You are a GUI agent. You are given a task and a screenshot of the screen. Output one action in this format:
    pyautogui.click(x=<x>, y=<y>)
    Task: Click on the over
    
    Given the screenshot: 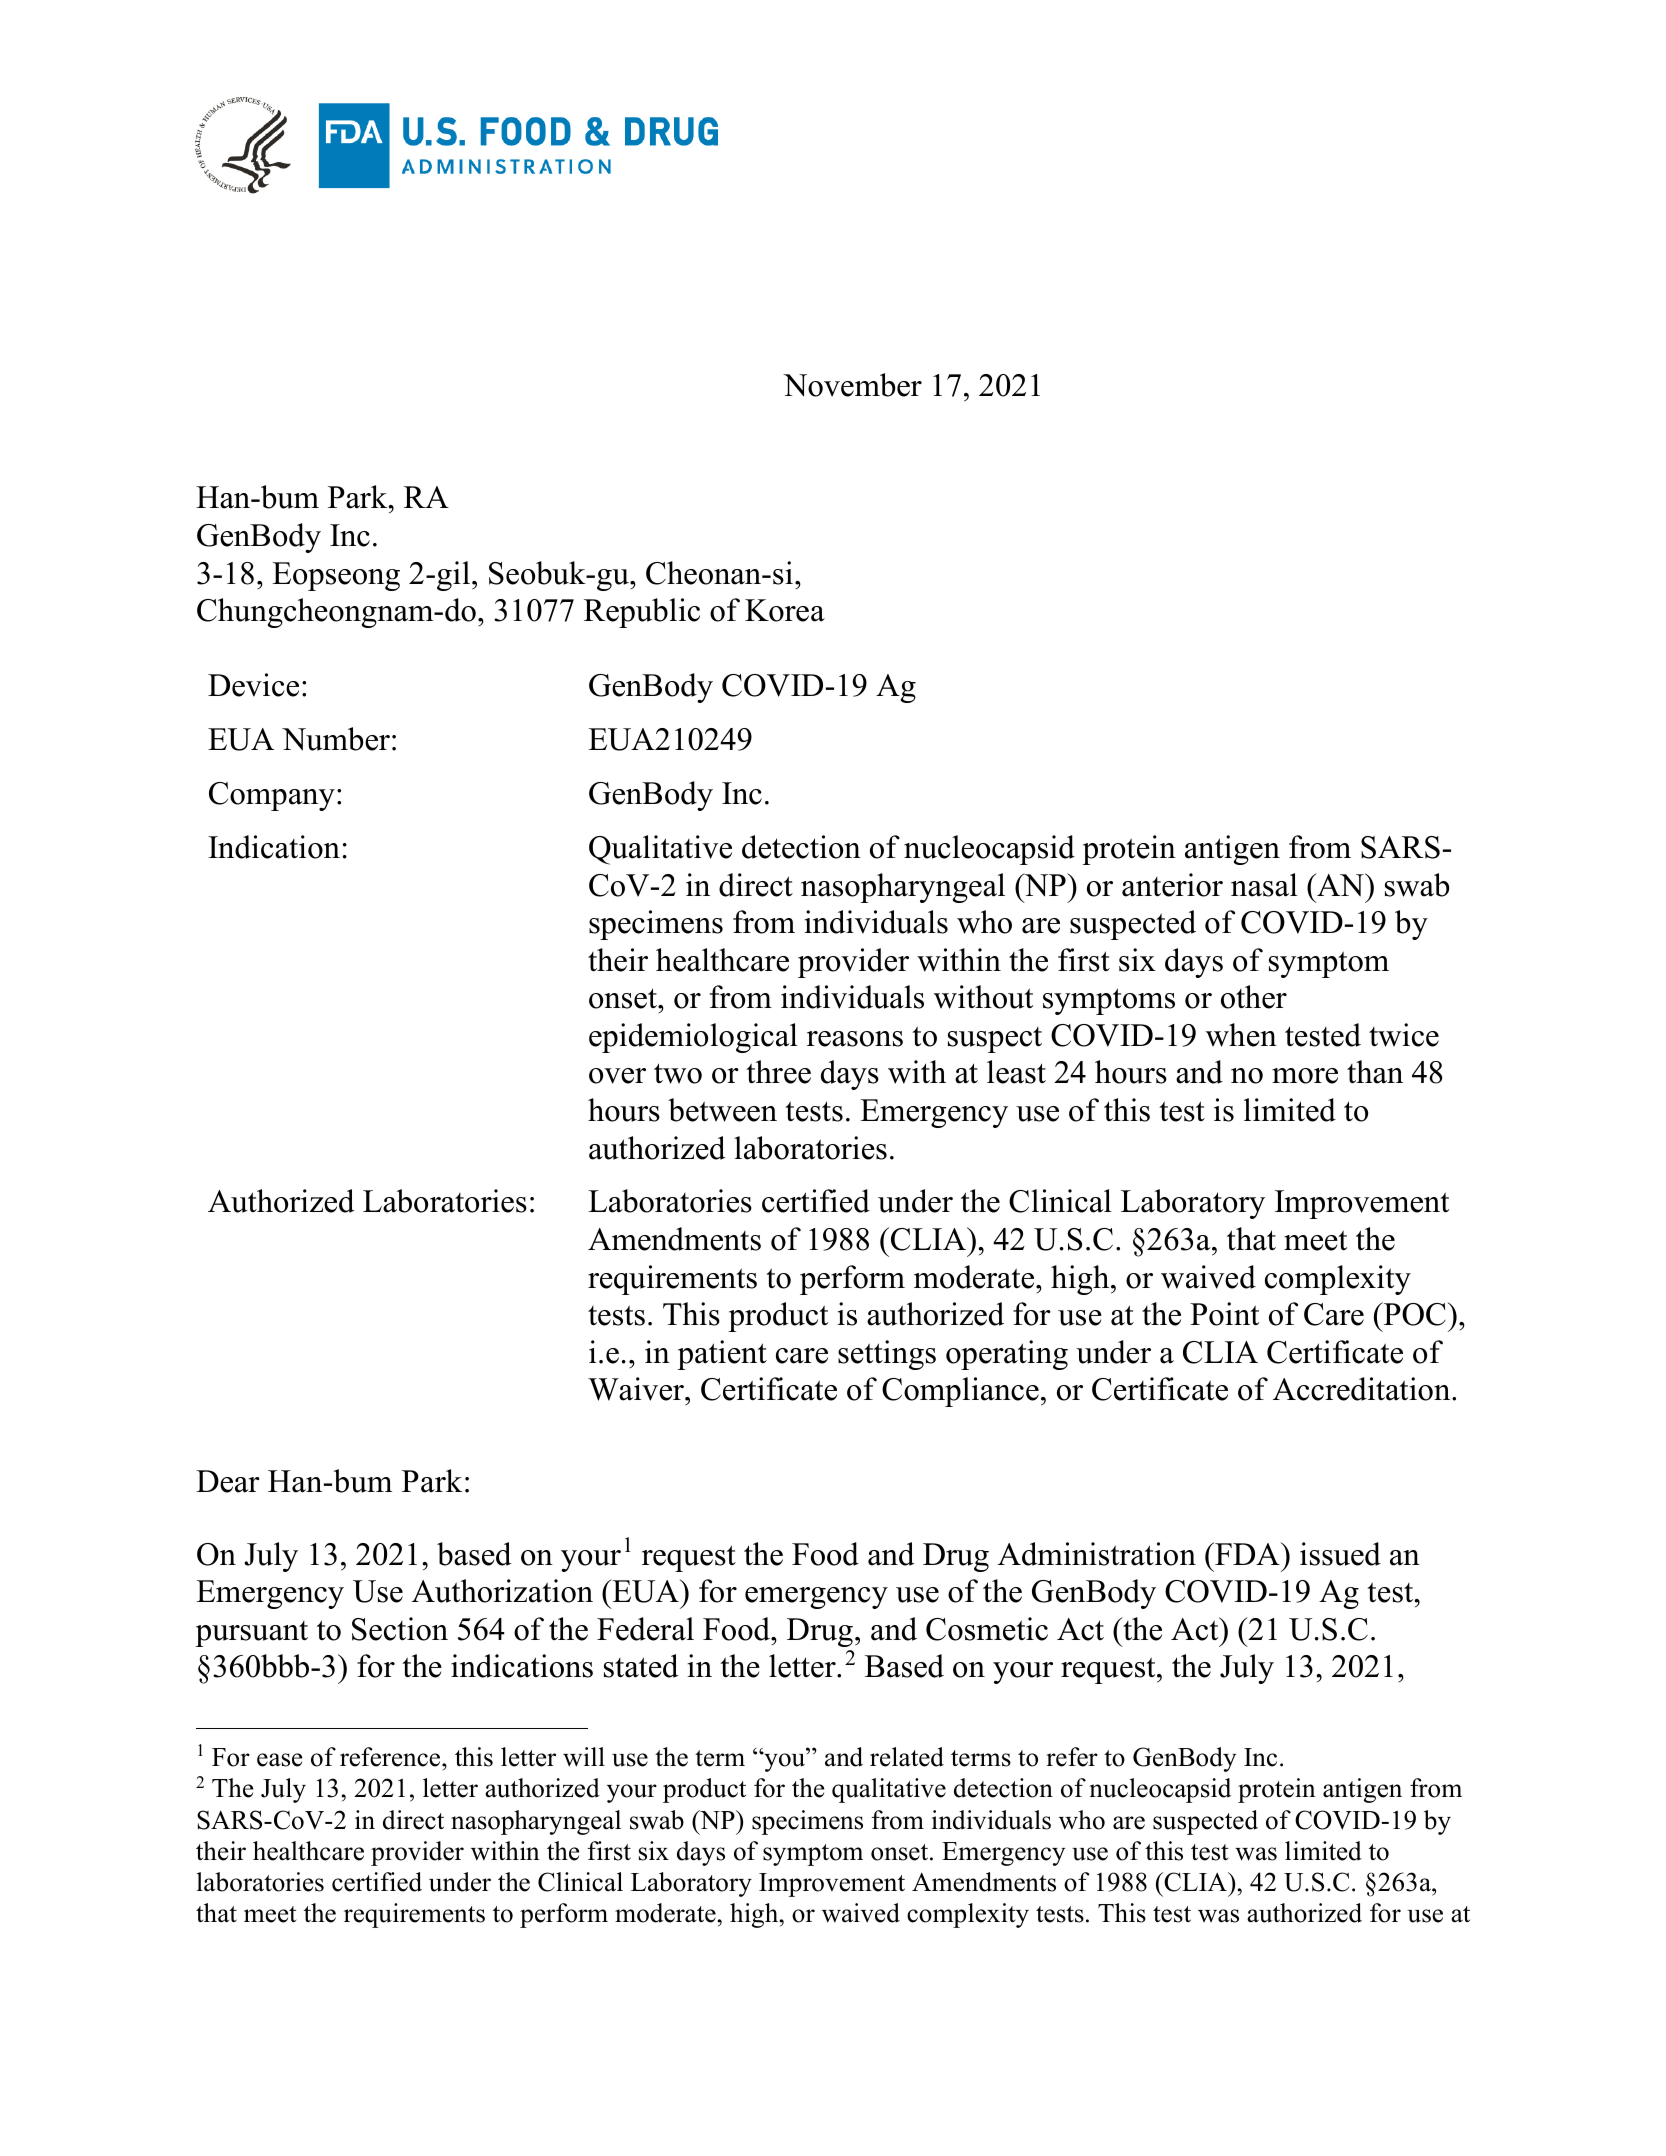 What is the action you would take?
    pyautogui.click(x=617, y=1076)
